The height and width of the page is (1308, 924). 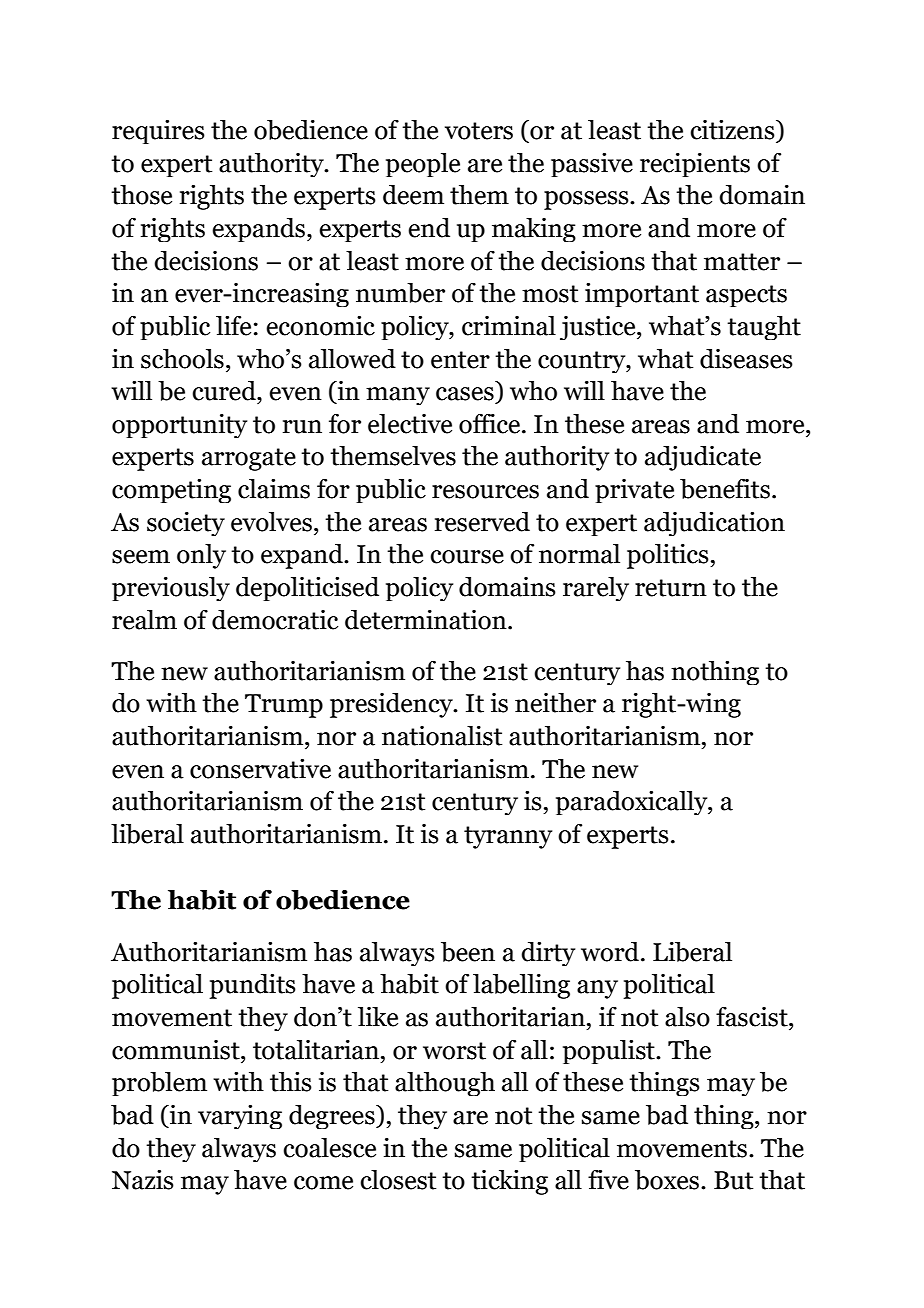 What do you see at coordinates (275, 620) in the page?
I see `democratic` at bounding box center [275, 620].
